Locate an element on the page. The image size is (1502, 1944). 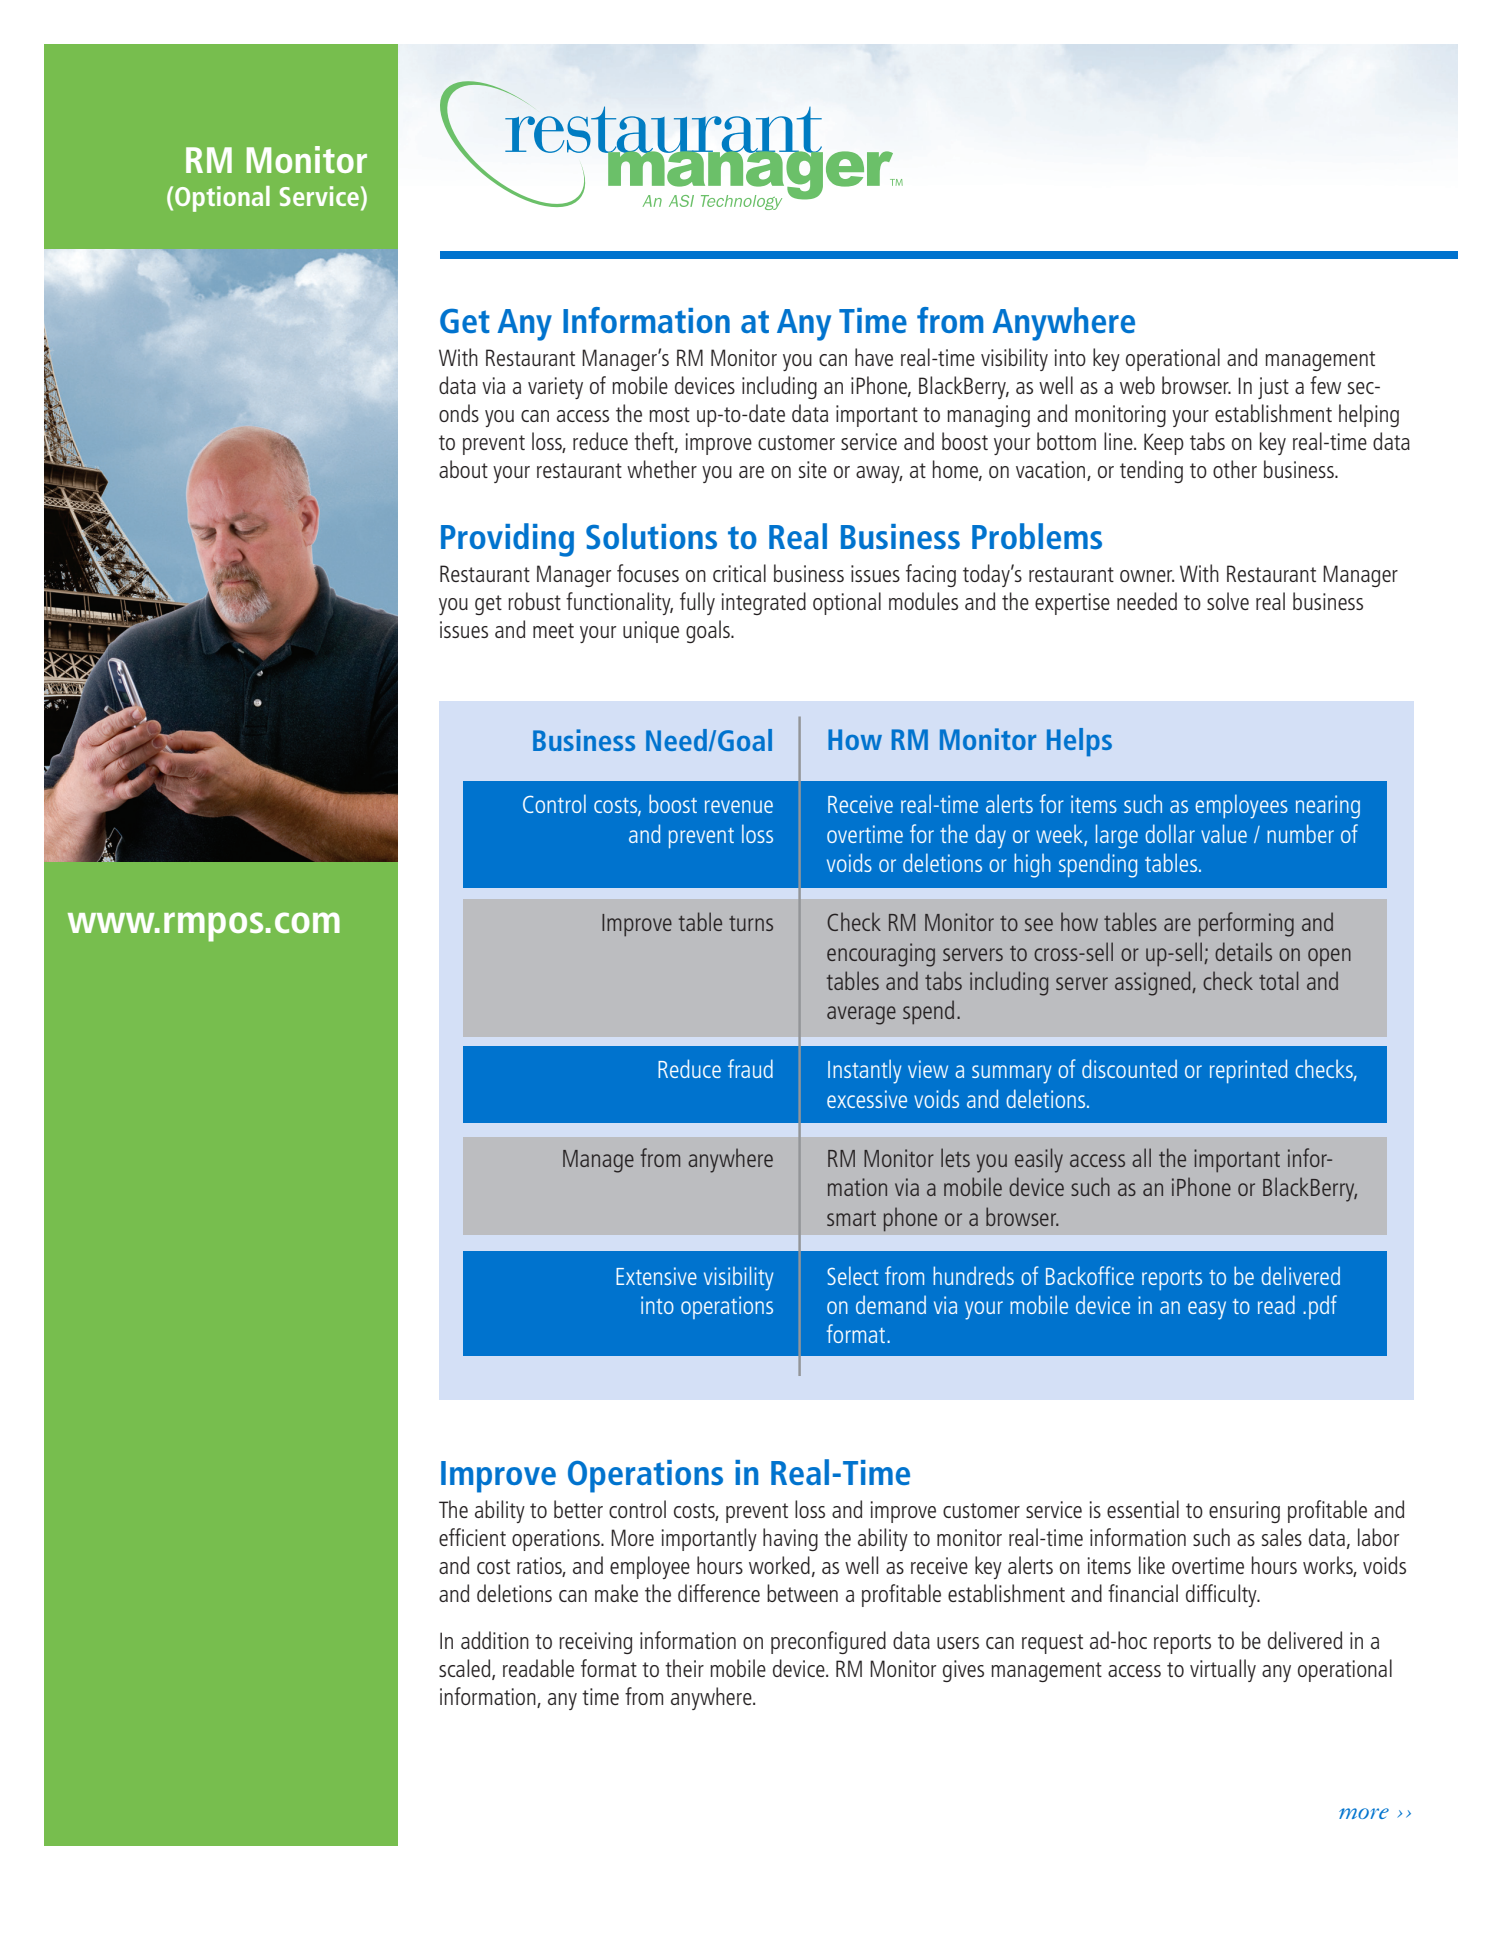
turns is located at coordinates (751, 923).
